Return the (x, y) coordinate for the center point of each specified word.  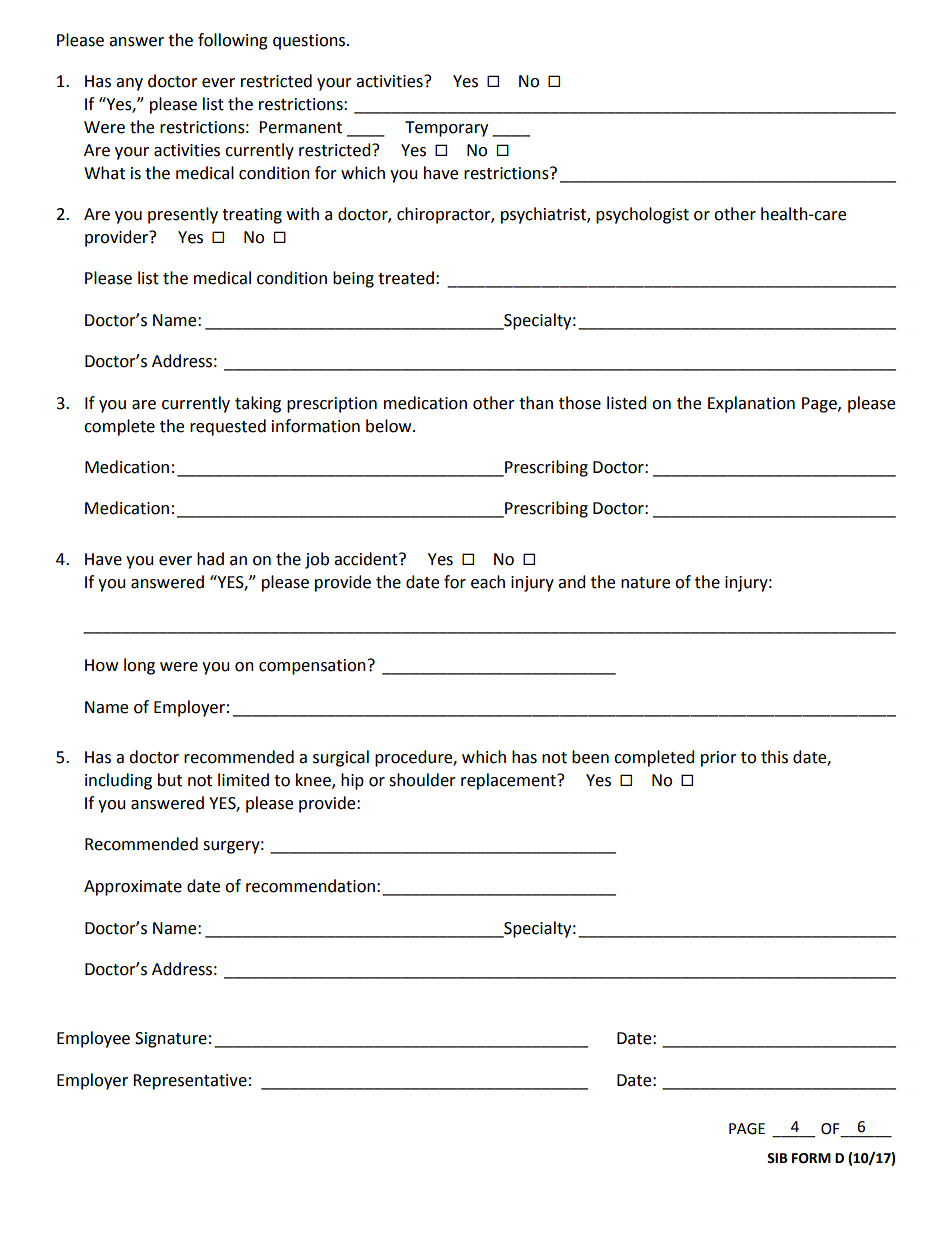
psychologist (642, 215)
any (129, 84)
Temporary (446, 129)
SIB (777, 1158)
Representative (190, 1082)
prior (719, 759)
